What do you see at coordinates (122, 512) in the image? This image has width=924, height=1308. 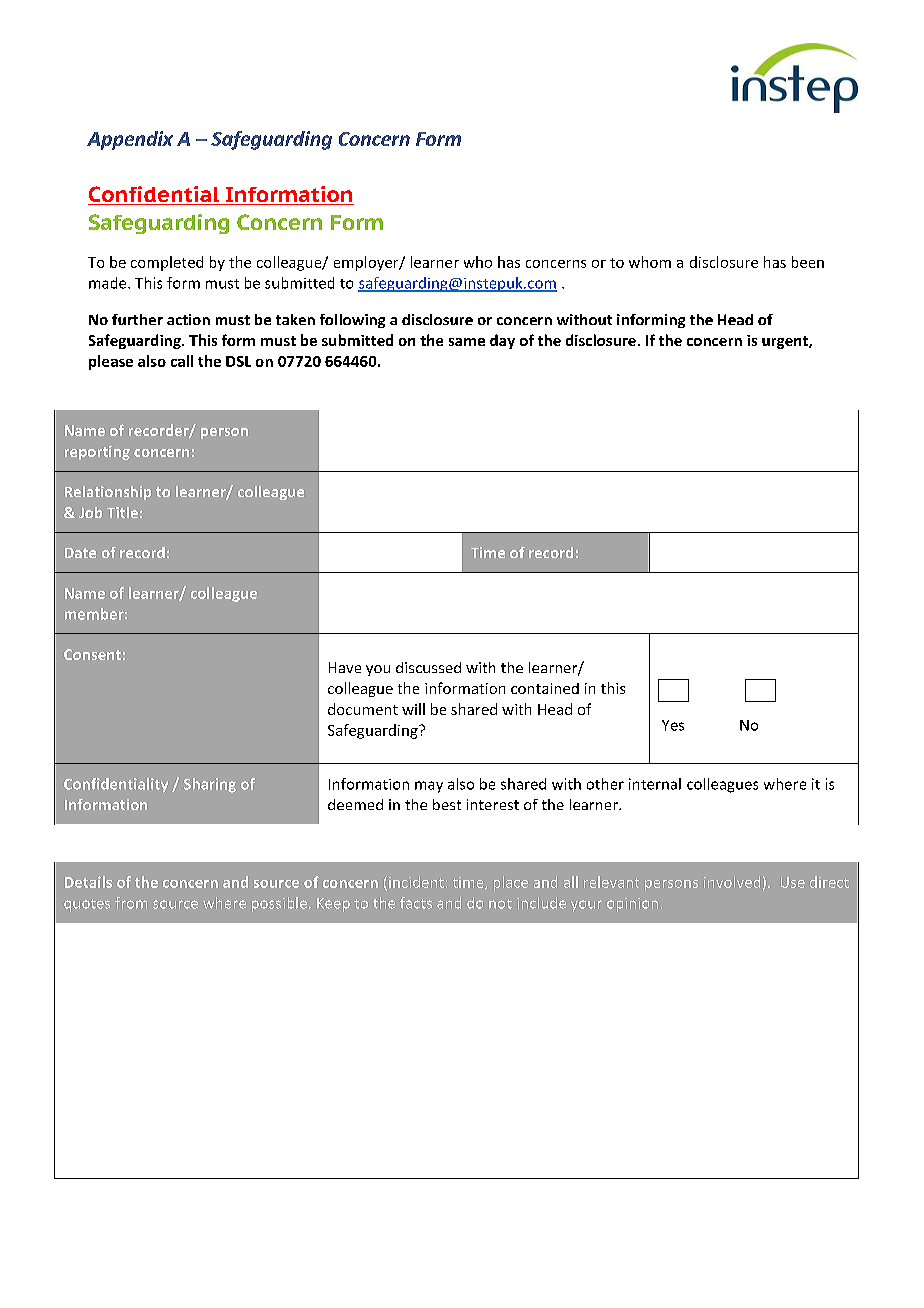 I see `Title` at bounding box center [122, 512].
